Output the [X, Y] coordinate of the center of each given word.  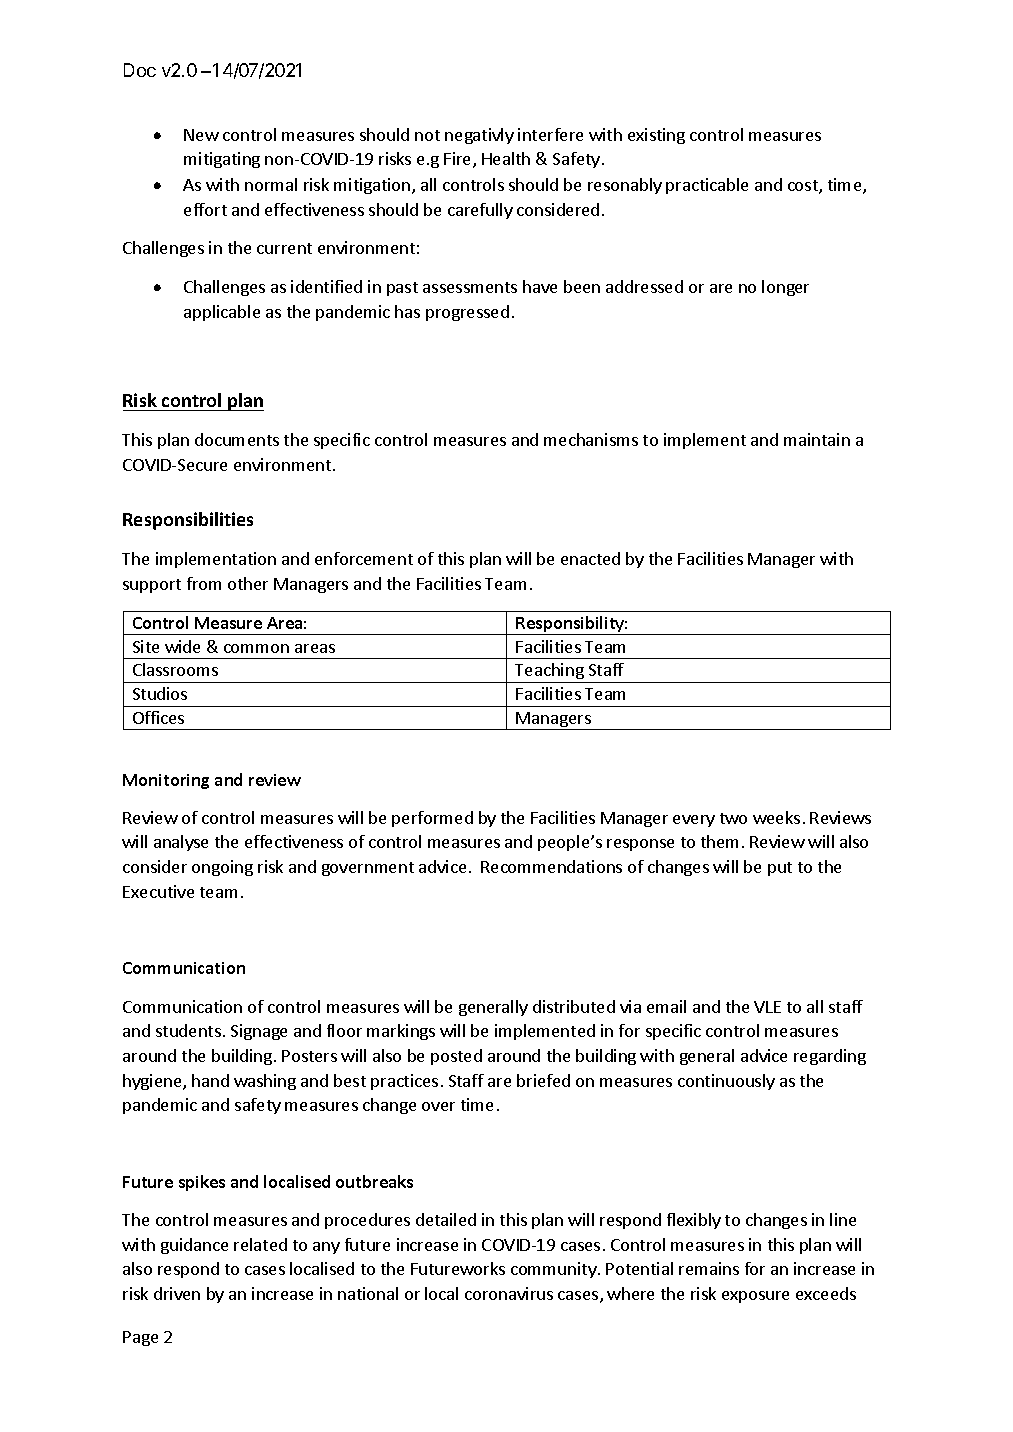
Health [506, 158]
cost [804, 187]
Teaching [549, 671]
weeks [776, 817]
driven [177, 1293]
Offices [158, 717]
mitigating [222, 160]
